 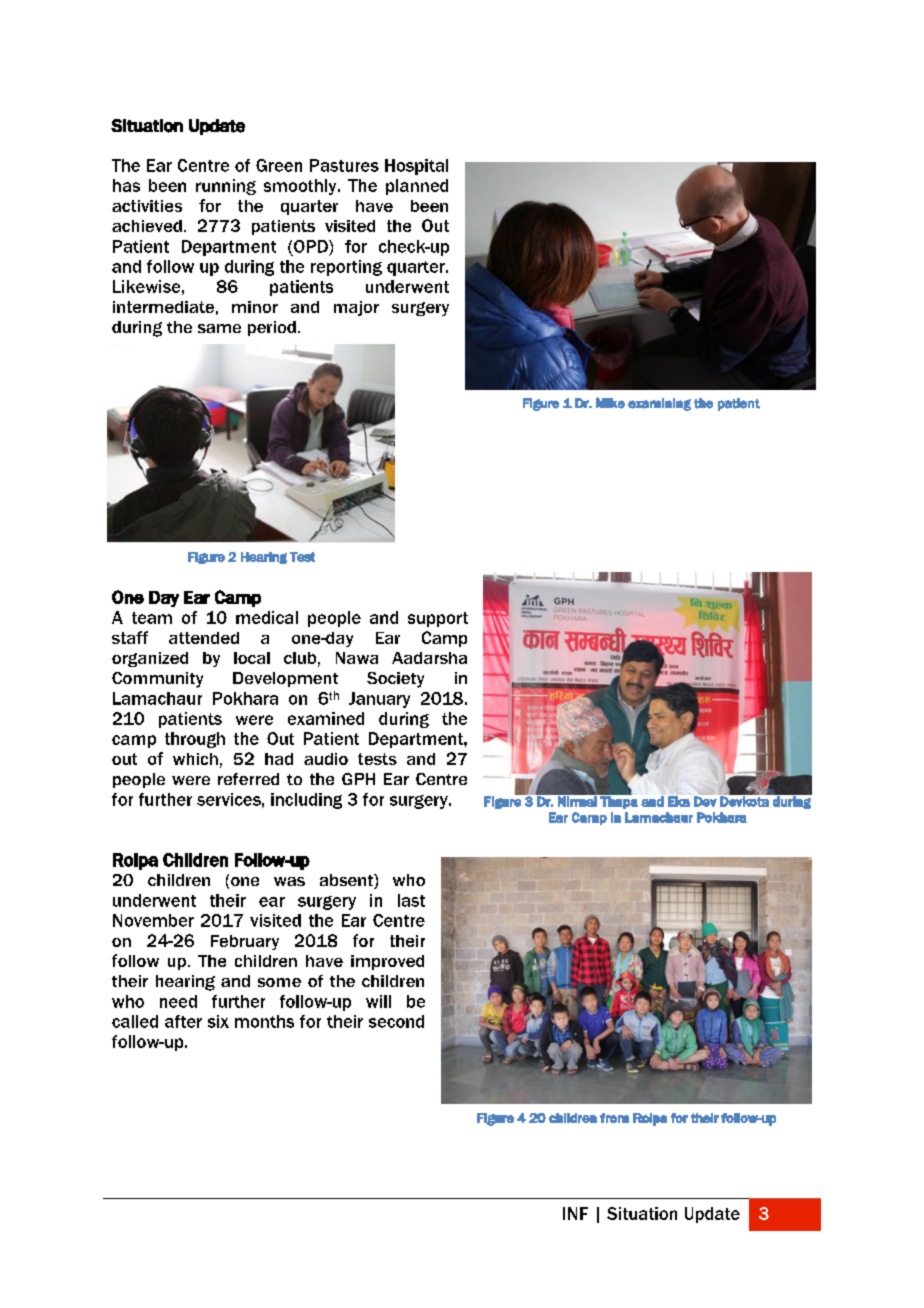 What do you see at coordinates (195, 759) in the image?
I see `which` at bounding box center [195, 759].
